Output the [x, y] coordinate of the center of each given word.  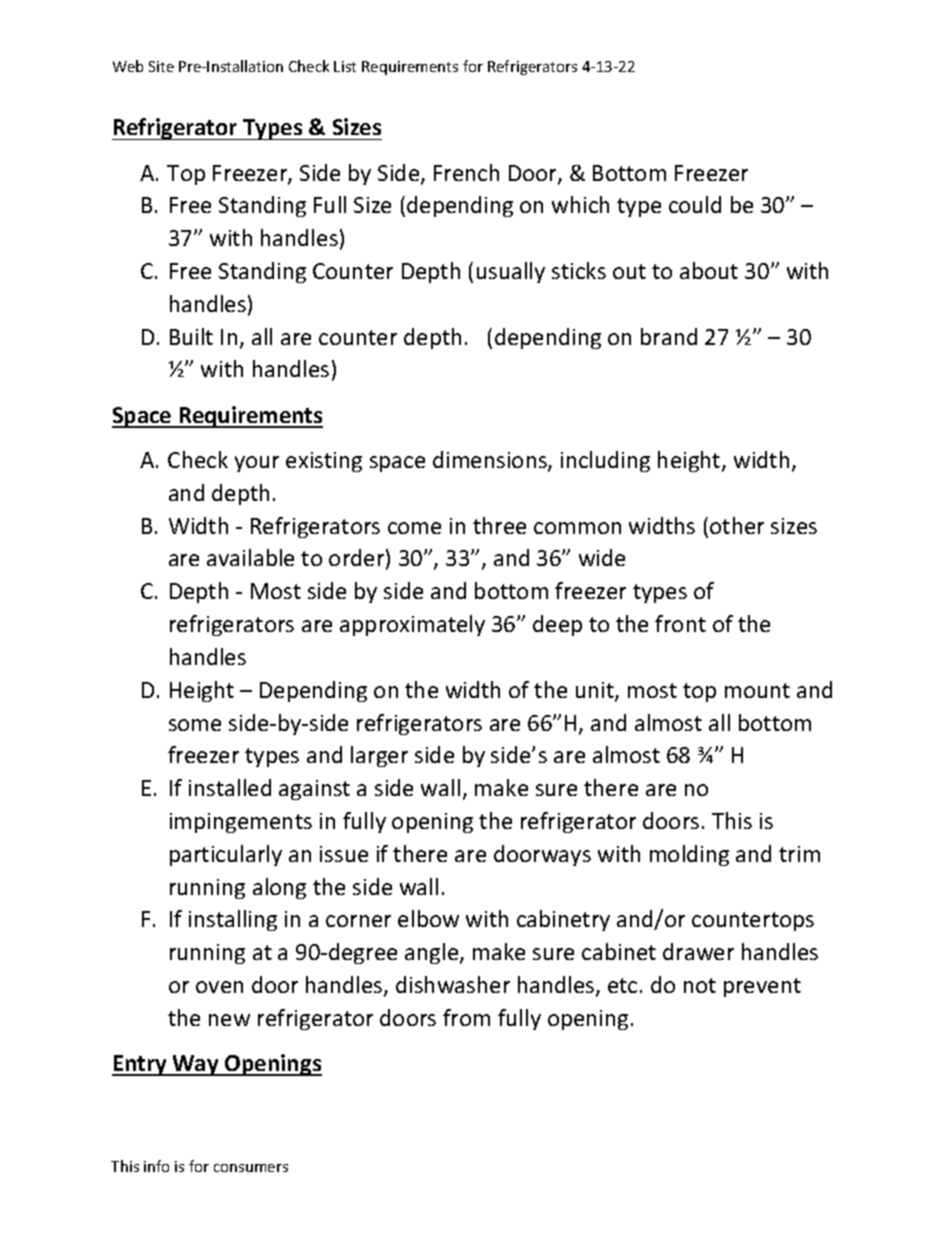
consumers [251, 1168]
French [466, 172]
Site [161, 66]
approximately [412, 625]
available [250, 557]
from [466, 1017]
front [680, 623]
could [695, 204]
